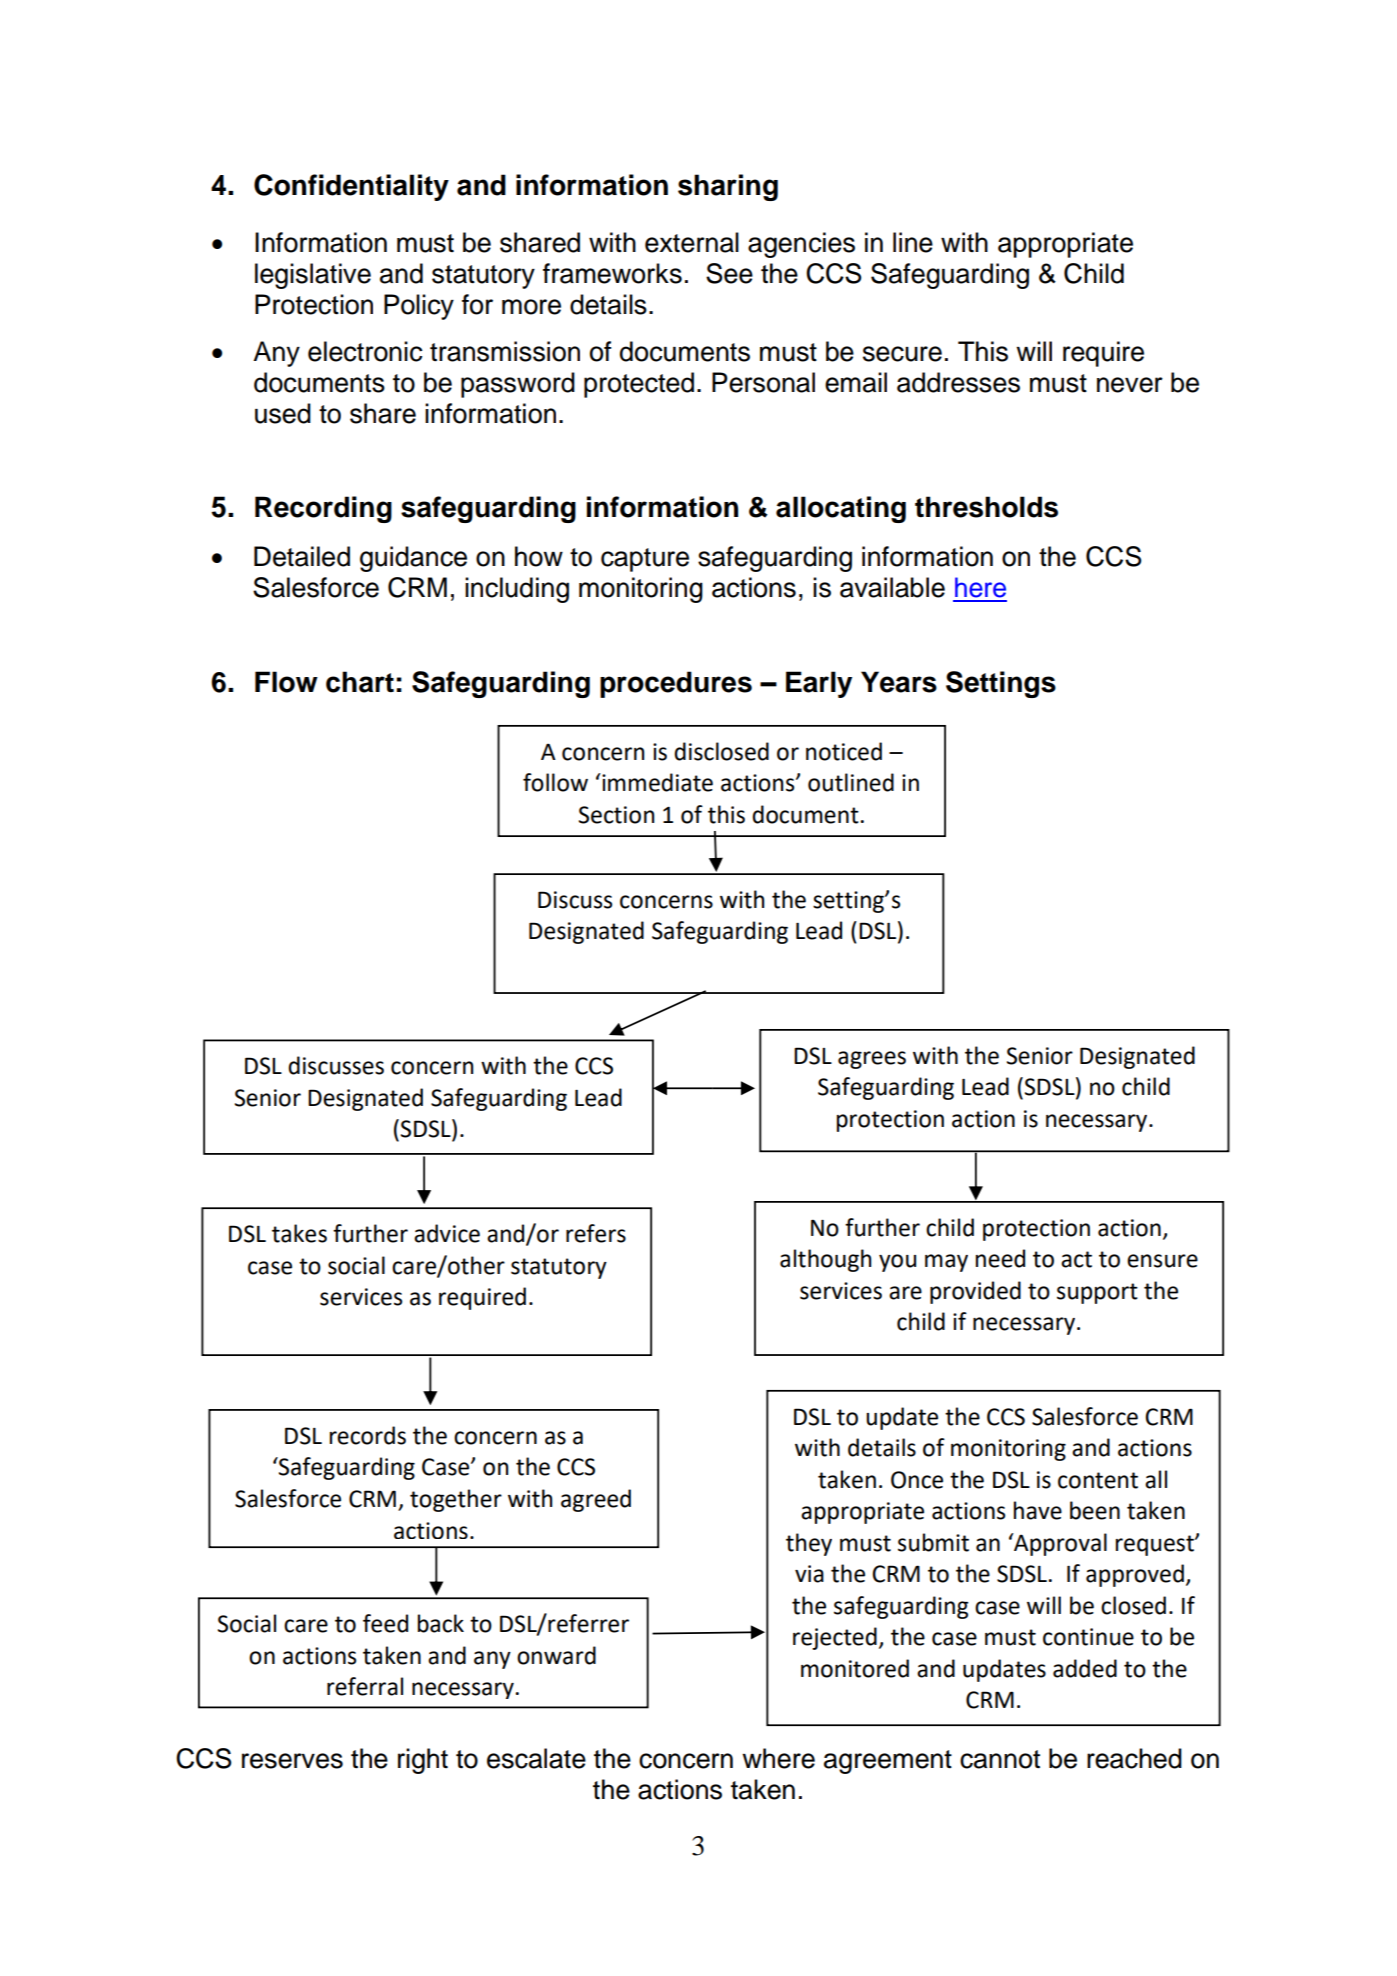 The height and width of the page is (1976, 1397). What do you see at coordinates (351, 187) in the page?
I see `Confidentiality` at bounding box center [351, 187].
